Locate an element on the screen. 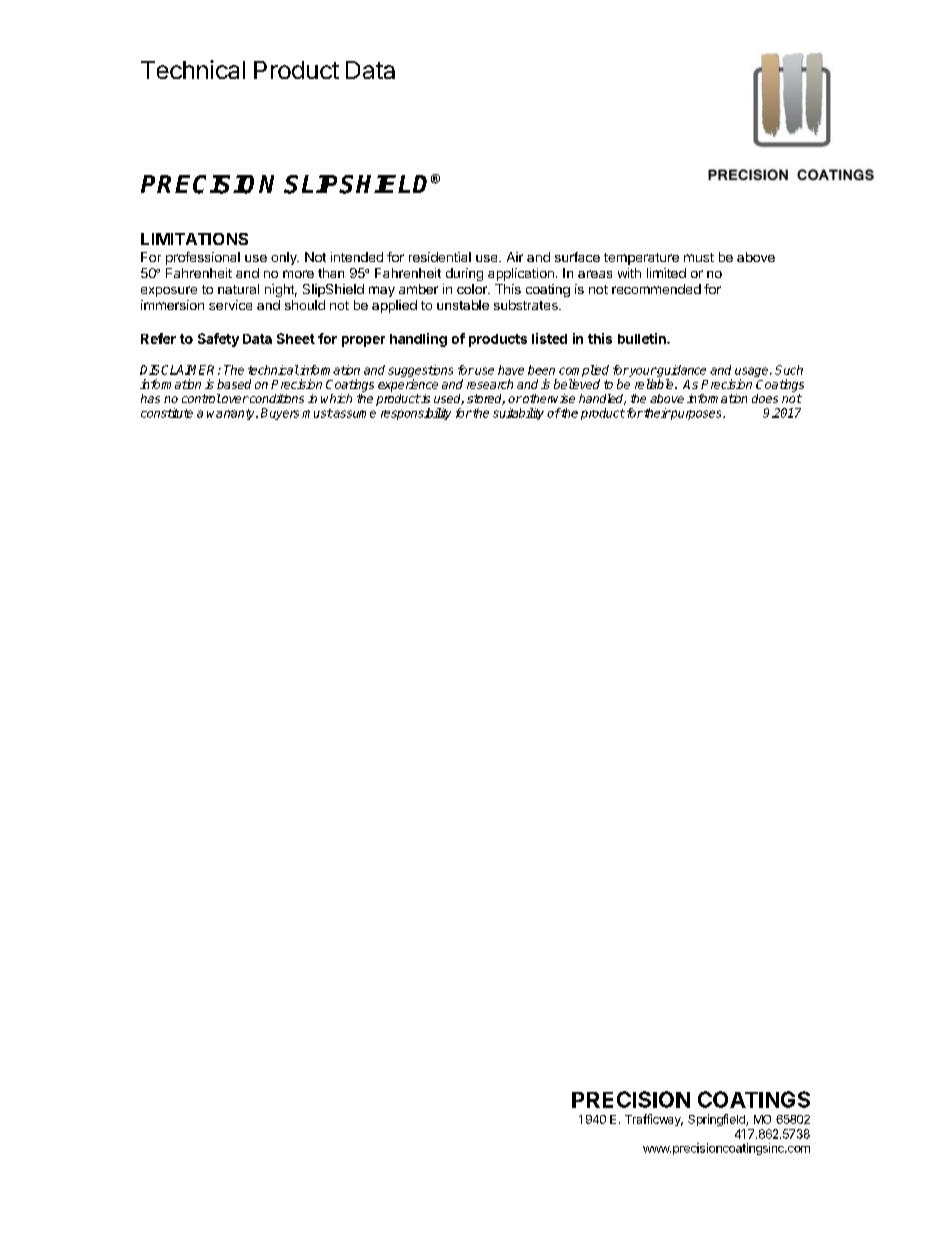 This screenshot has width=952, height=1233. professional is located at coordinates (203, 258).
